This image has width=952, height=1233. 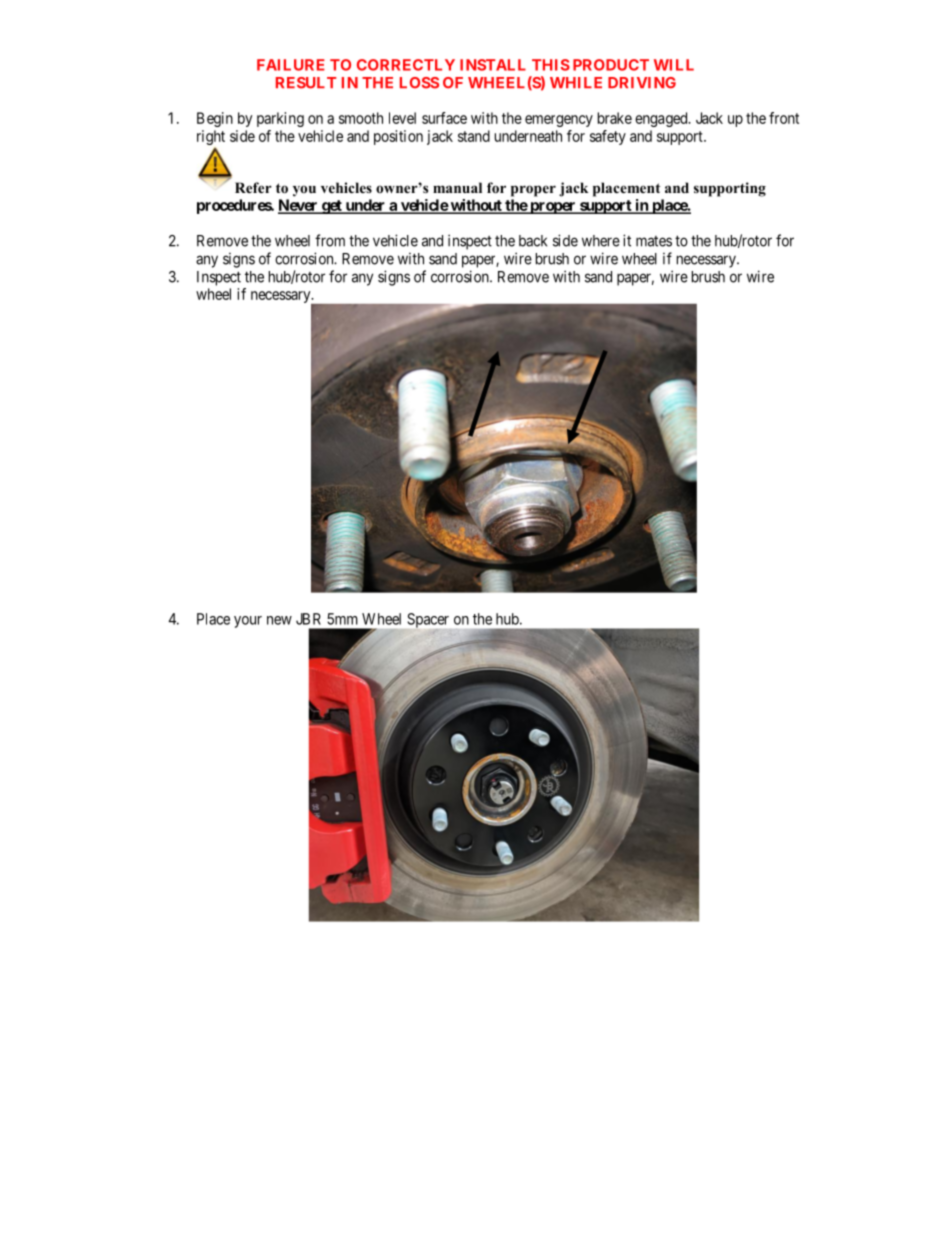 I want to click on where, so click(x=601, y=241).
